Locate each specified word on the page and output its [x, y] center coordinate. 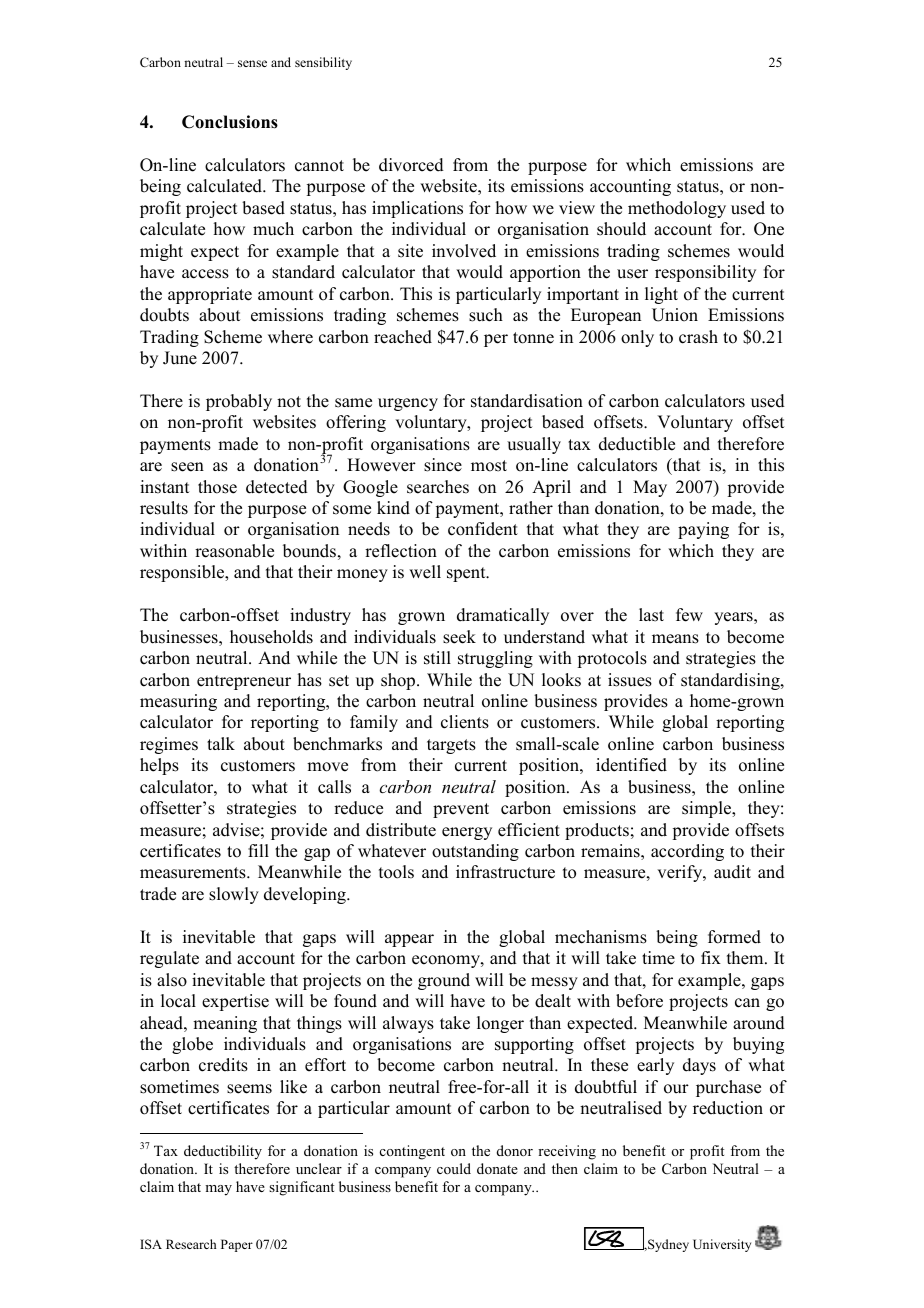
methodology [677, 209]
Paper [237, 1245]
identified [631, 765]
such [486, 315]
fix [711, 957]
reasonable [234, 551]
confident [483, 529]
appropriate [210, 295]
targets [451, 746]
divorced [411, 165]
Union [675, 315]
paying [703, 530]
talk [221, 743]
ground [444, 981]
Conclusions [230, 122]
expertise [235, 1002]
